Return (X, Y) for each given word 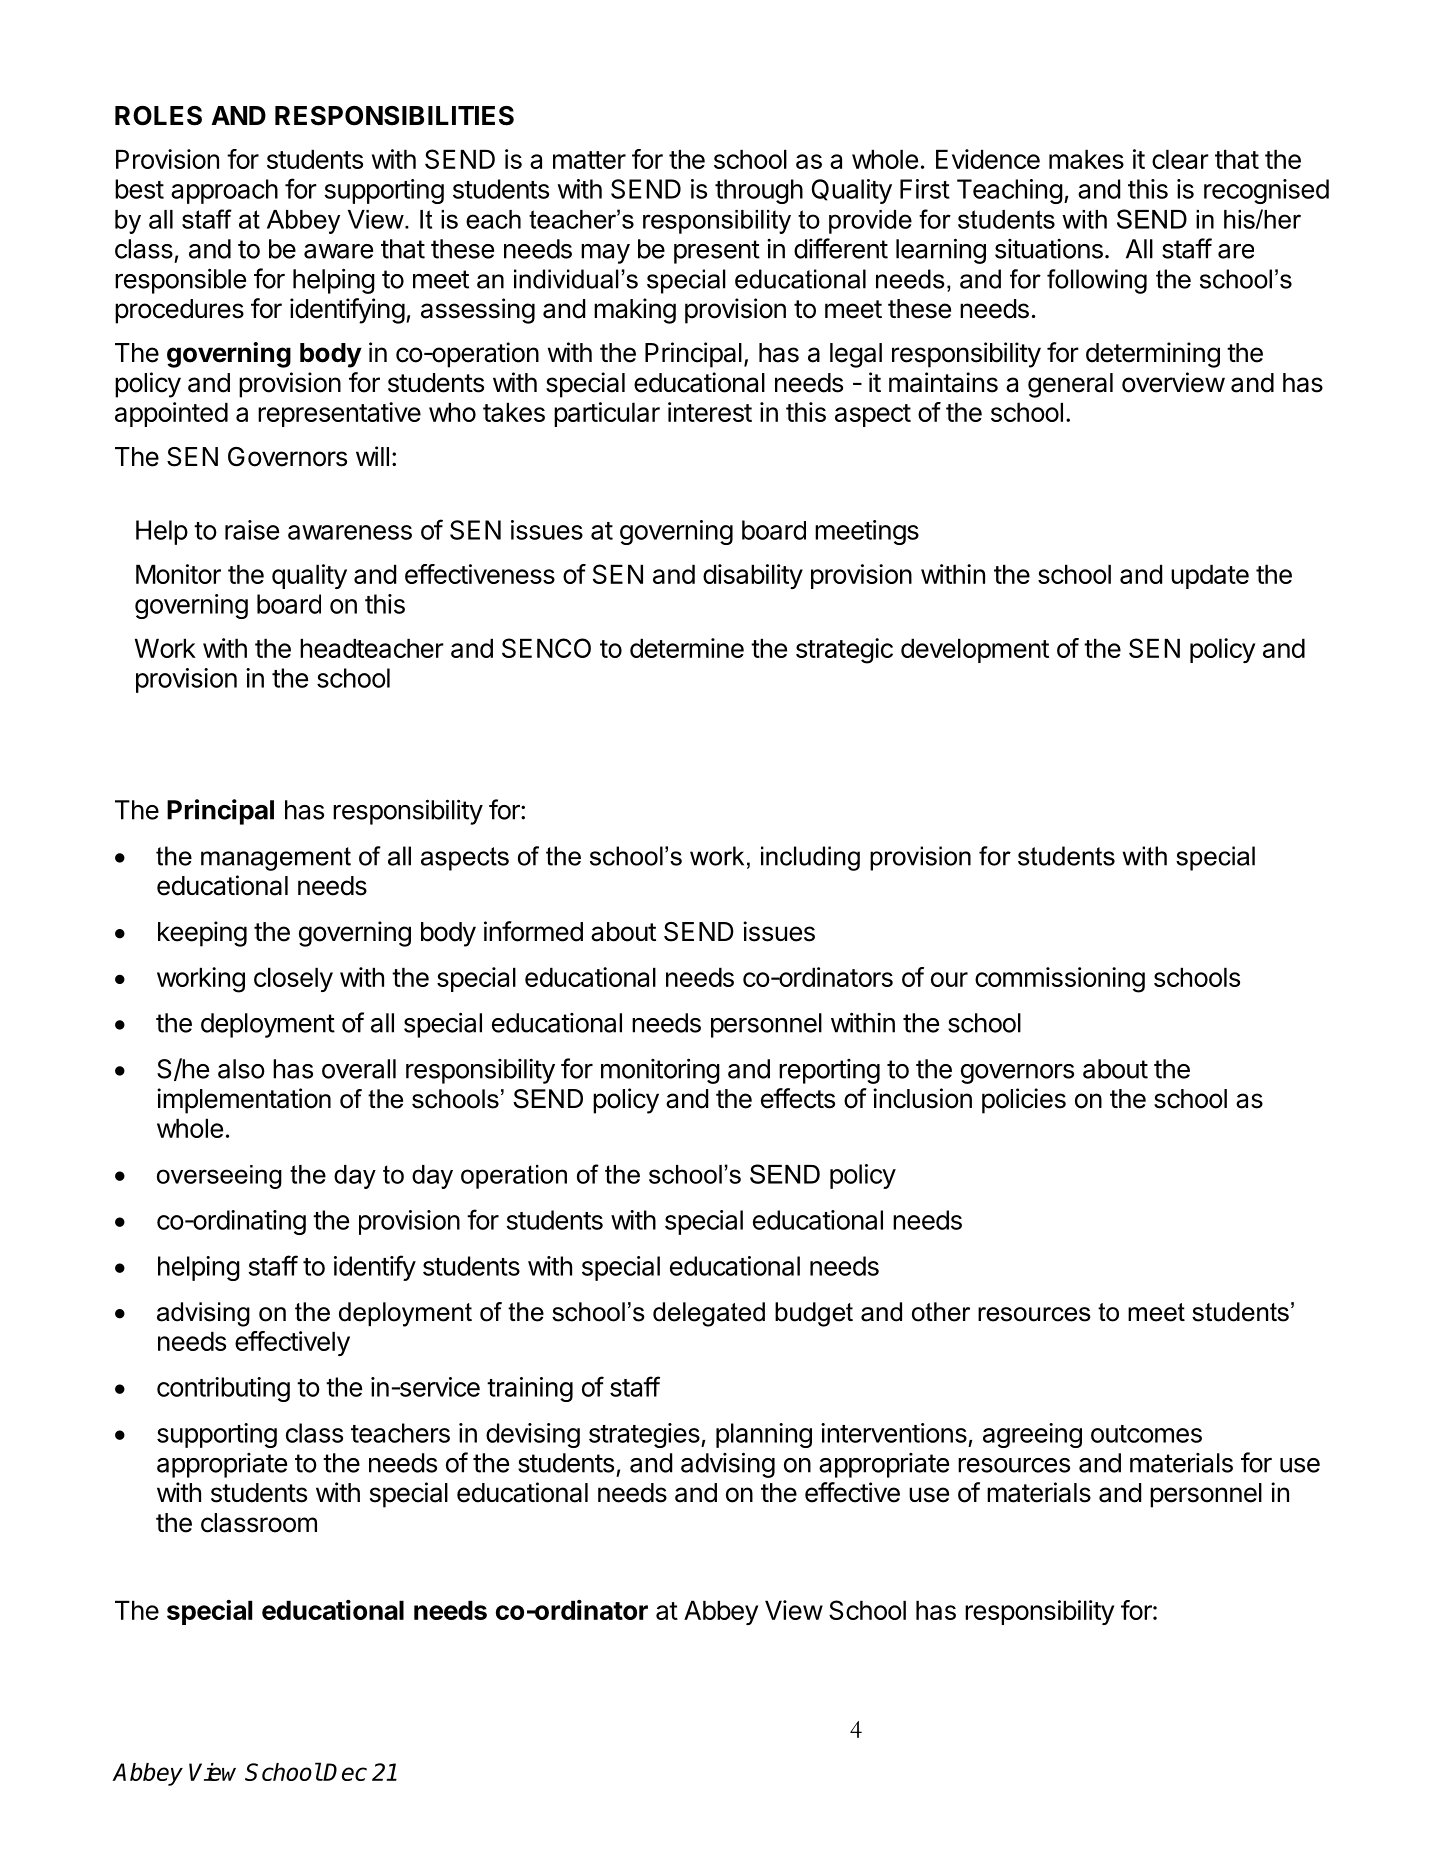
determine (687, 648)
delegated (709, 1314)
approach (224, 191)
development (975, 650)
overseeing (219, 1177)
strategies (645, 1435)
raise (252, 530)
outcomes (1146, 1434)
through (759, 191)
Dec (345, 1772)
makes (1086, 159)
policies (1024, 1101)
